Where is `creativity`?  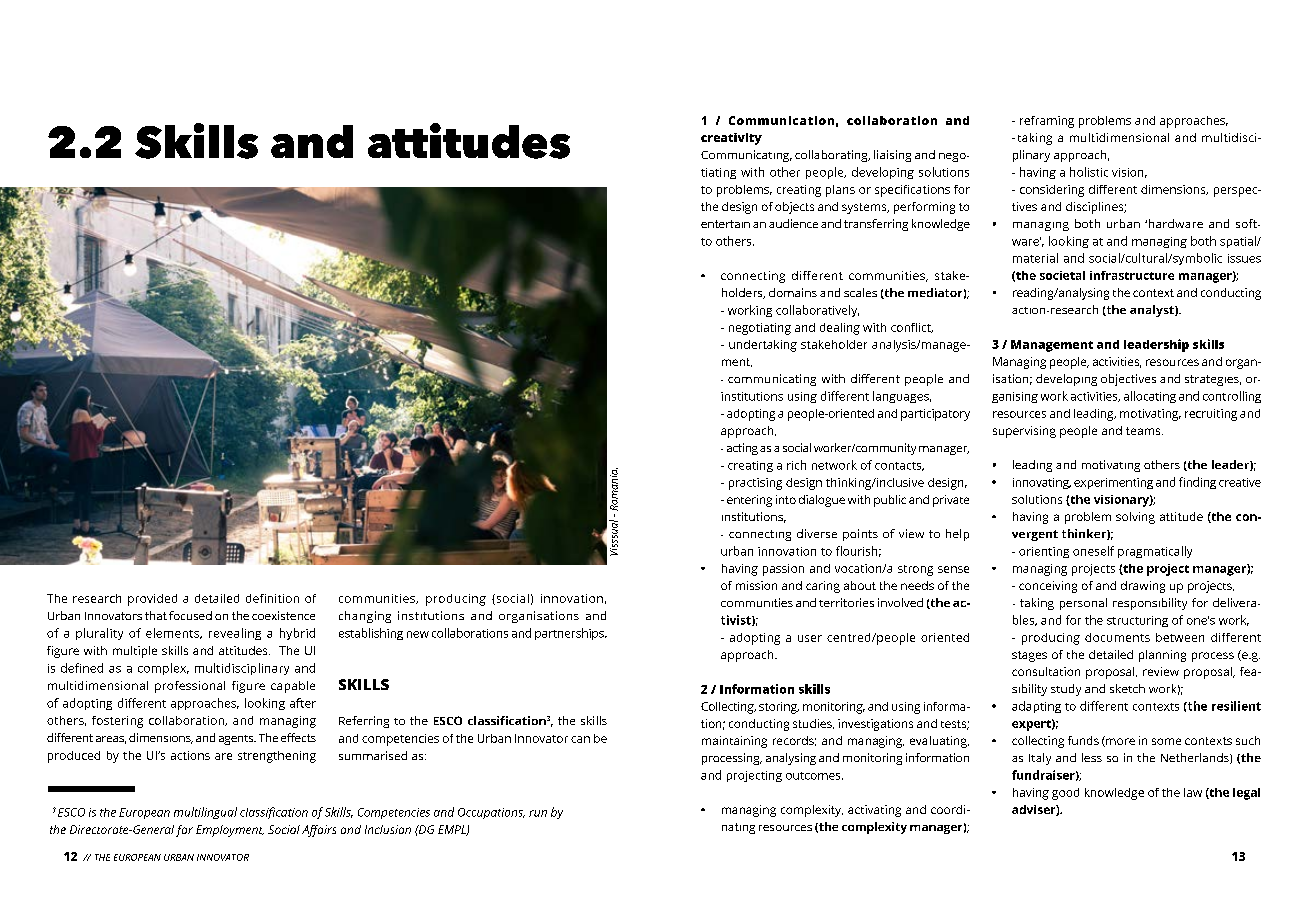 creativity is located at coordinates (731, 139).
